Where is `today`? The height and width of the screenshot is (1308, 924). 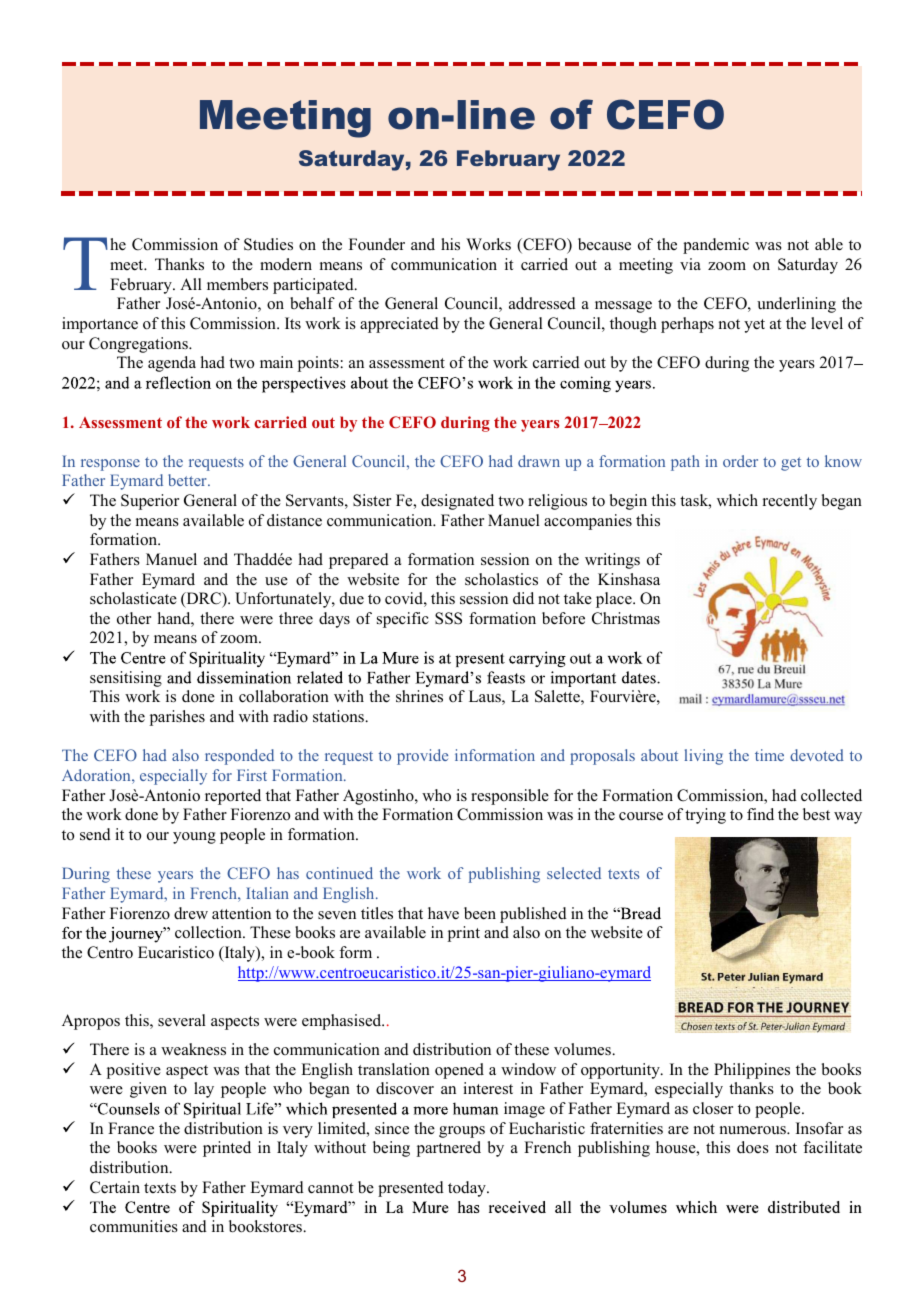
today is located at coordinates (468, 1189).
